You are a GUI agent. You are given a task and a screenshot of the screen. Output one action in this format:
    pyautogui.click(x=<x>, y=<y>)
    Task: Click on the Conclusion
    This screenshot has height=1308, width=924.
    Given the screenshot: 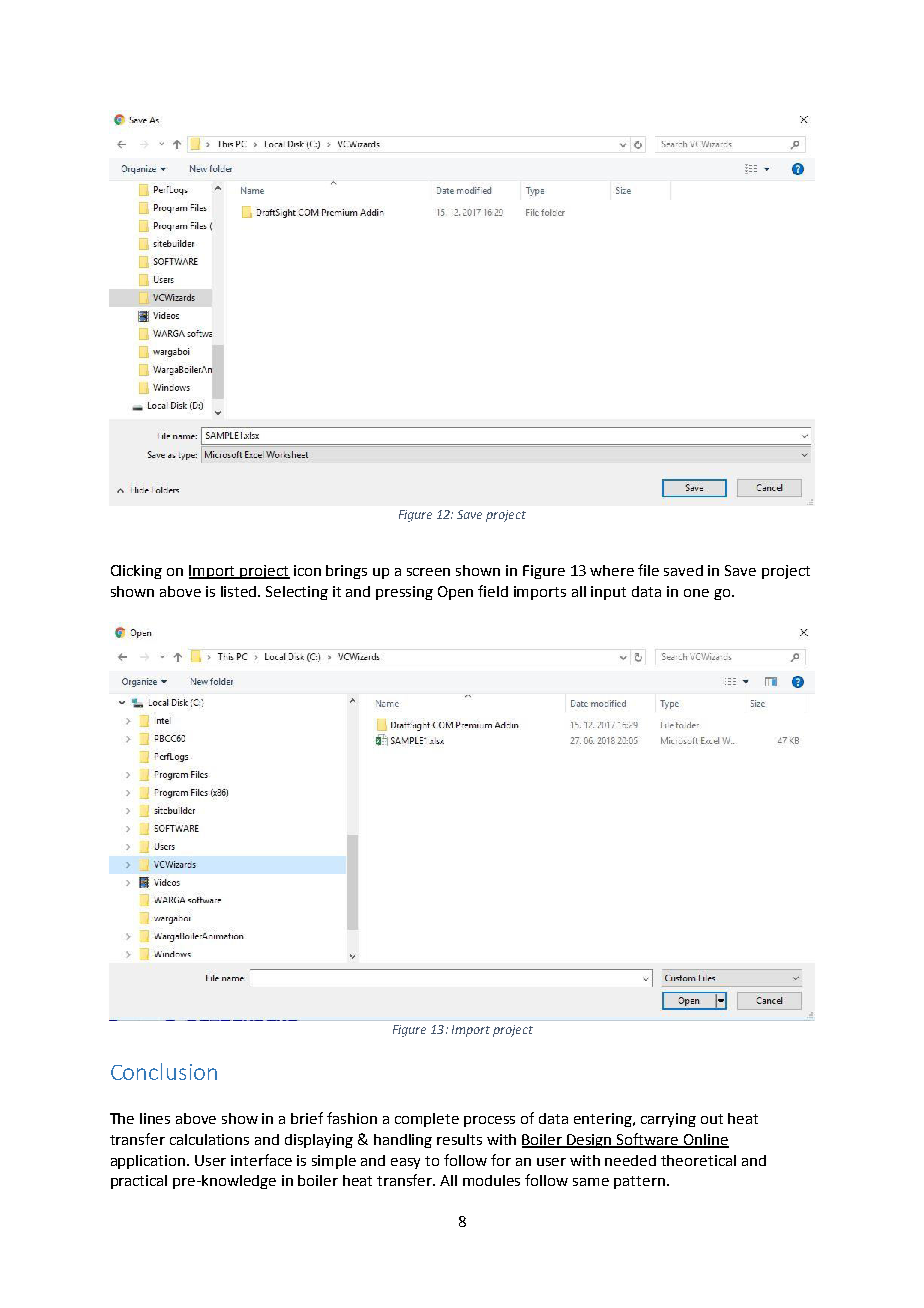 What is the action you would take?
    pyautogui.click(x=164, y=1071)
